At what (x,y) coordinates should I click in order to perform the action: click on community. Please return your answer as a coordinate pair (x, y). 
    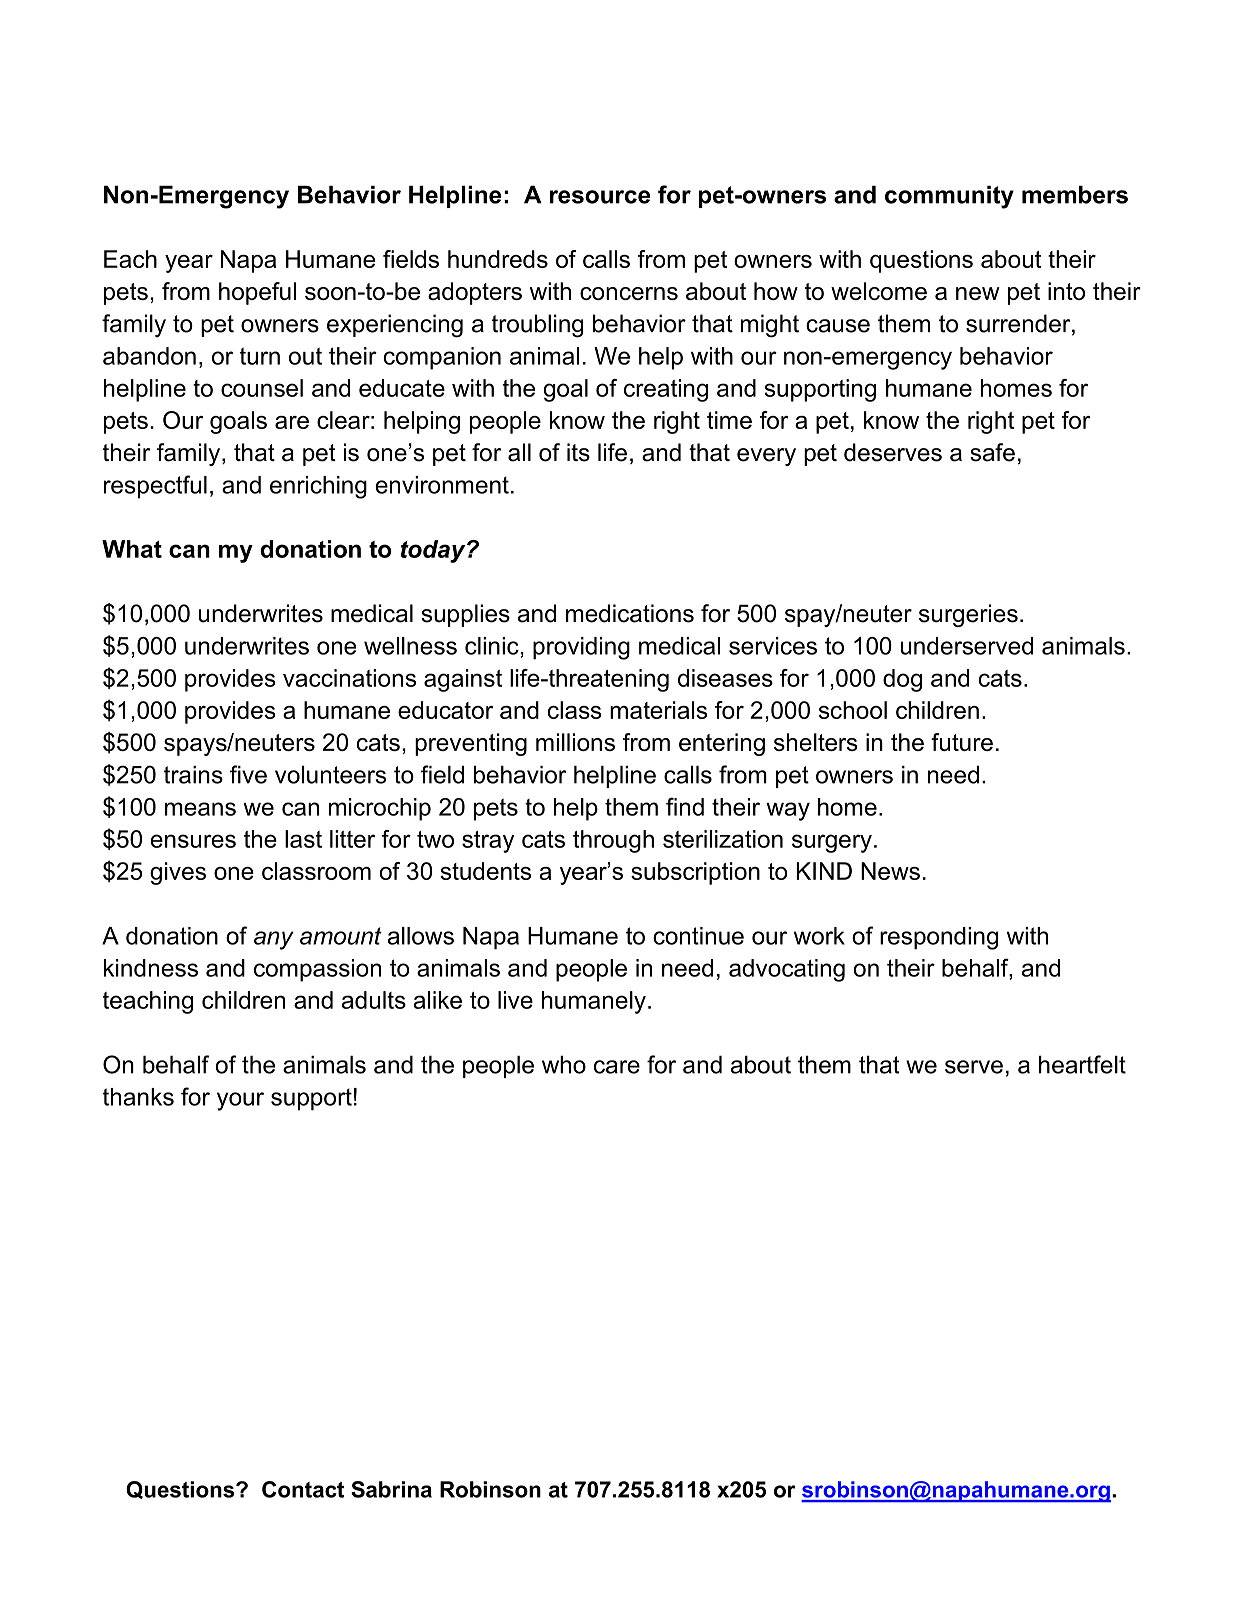
    Looking at the image, I should click on (949, 197).
